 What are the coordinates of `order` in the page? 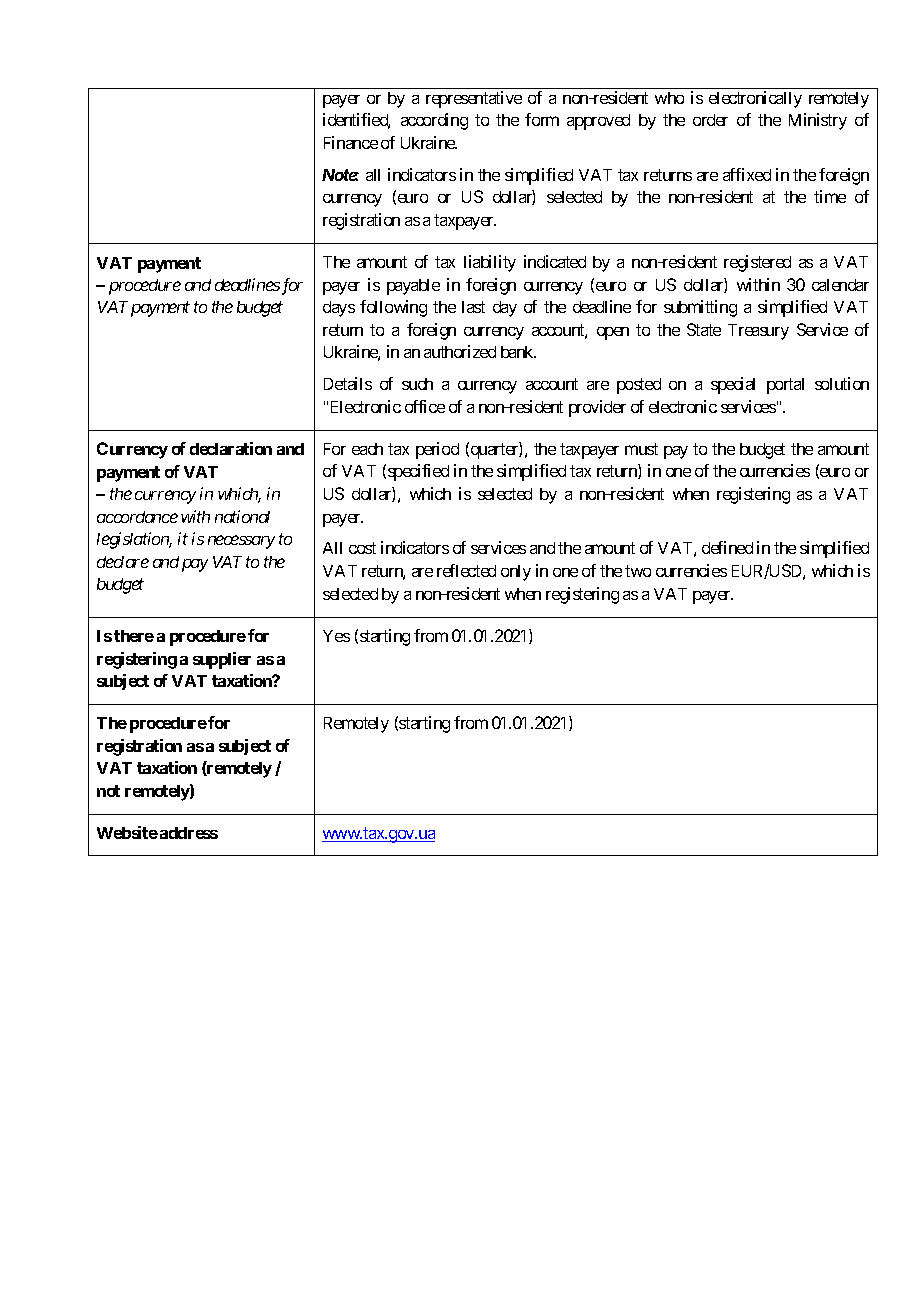 It's located at (710, 120).
